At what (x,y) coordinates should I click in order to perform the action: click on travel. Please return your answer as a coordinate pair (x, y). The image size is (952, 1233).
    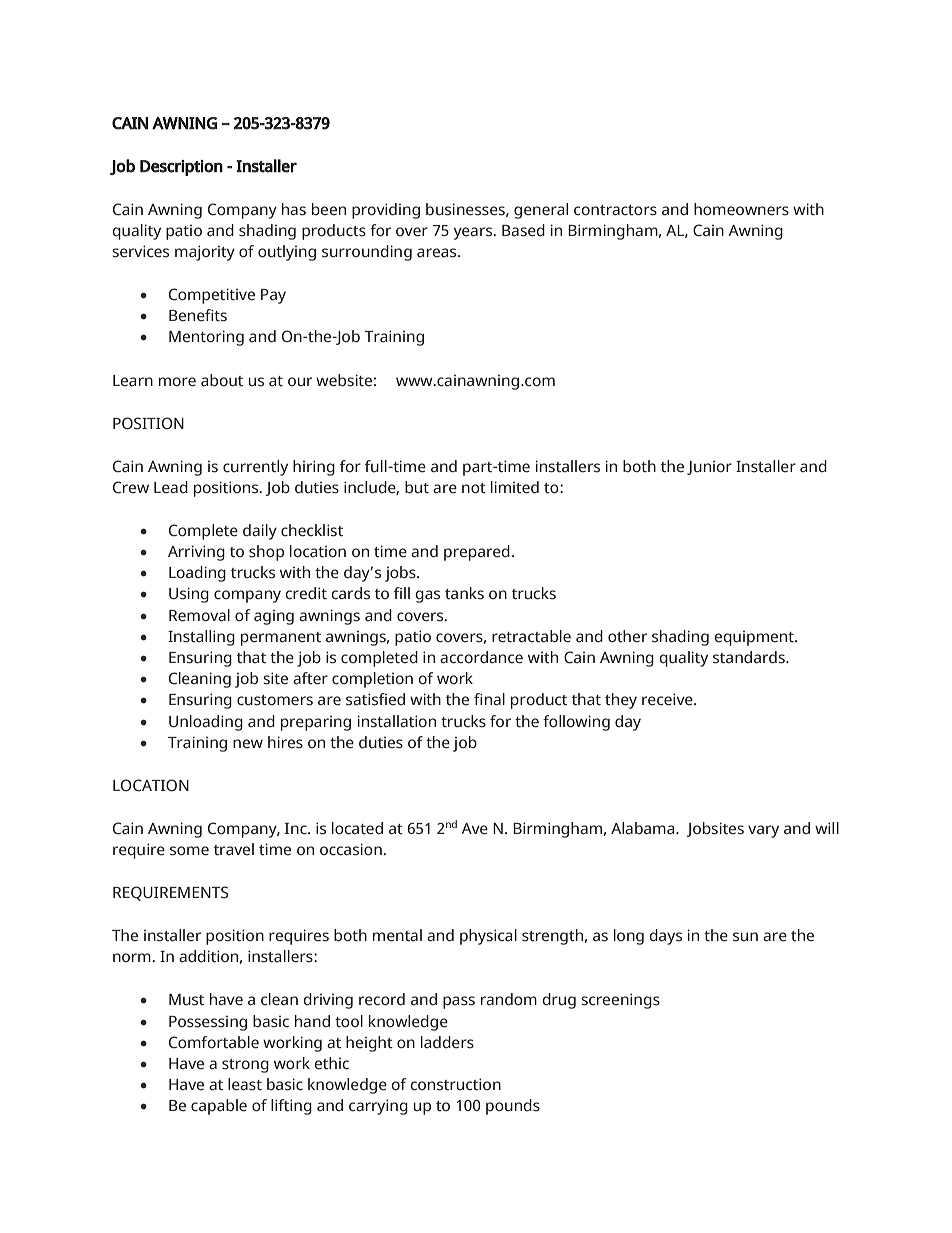
    Looking at the image, I should click on (234, 849).
